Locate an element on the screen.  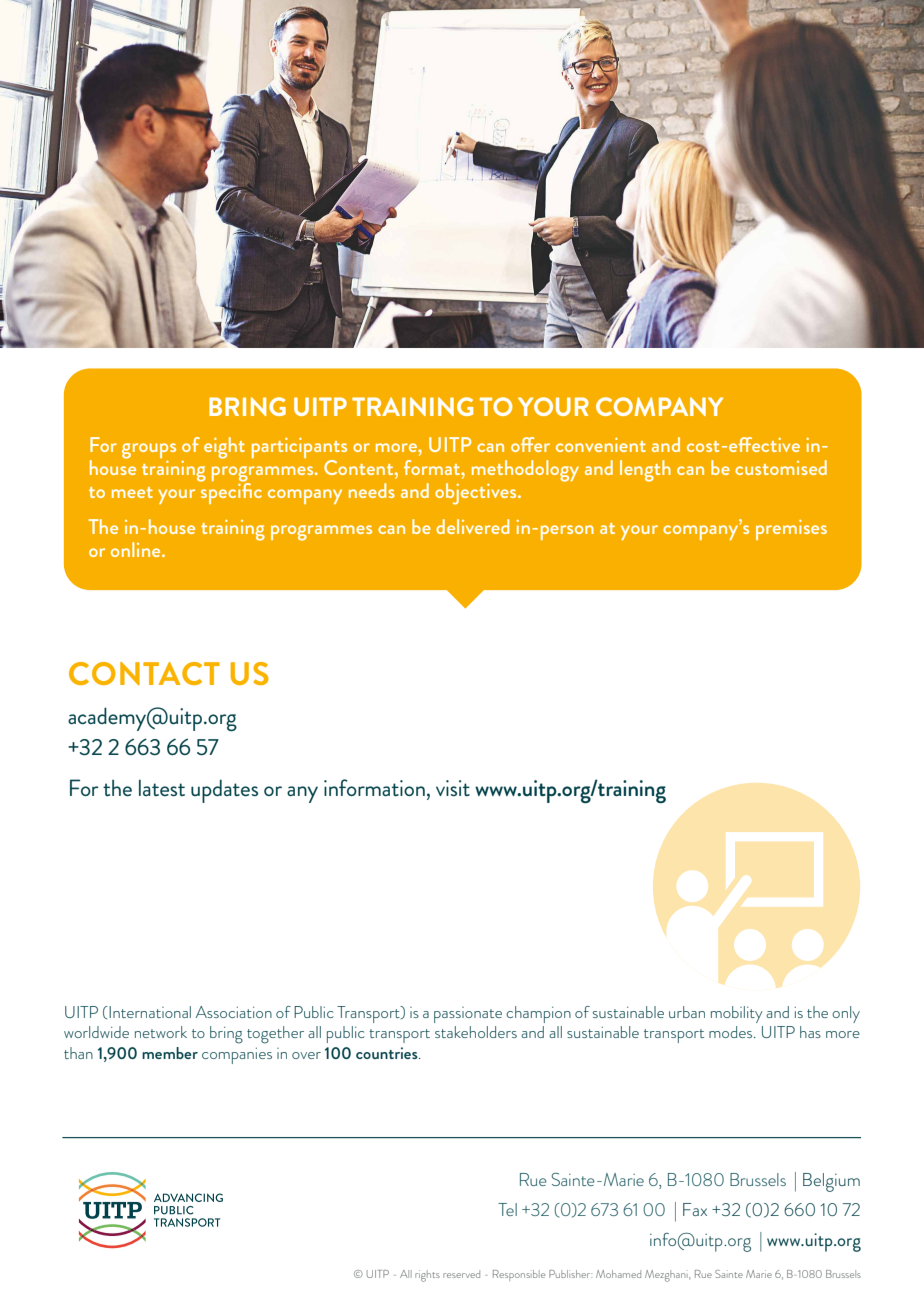
customised is located at coordinates (781, 467).
